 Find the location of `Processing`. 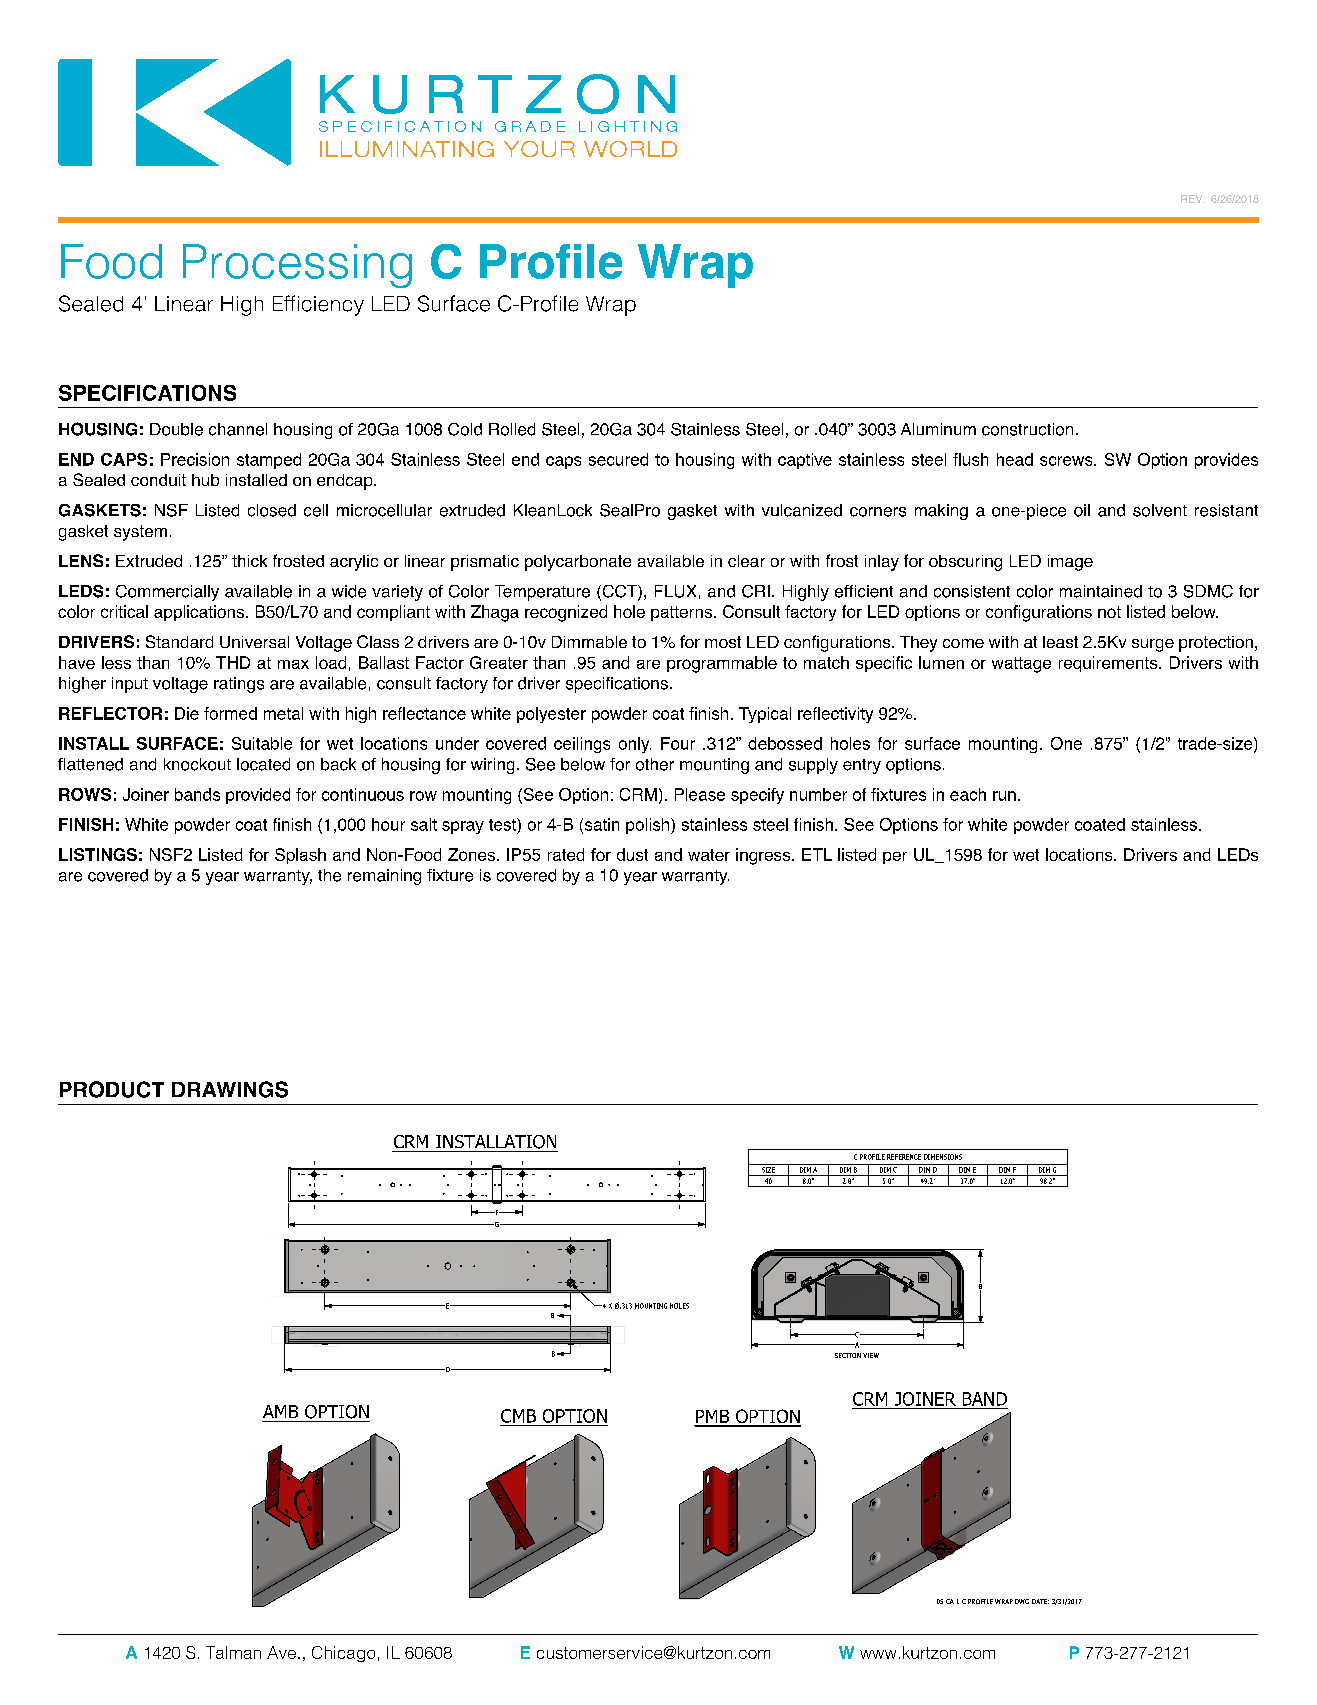

Processing is located at coordinates (297, 266).
